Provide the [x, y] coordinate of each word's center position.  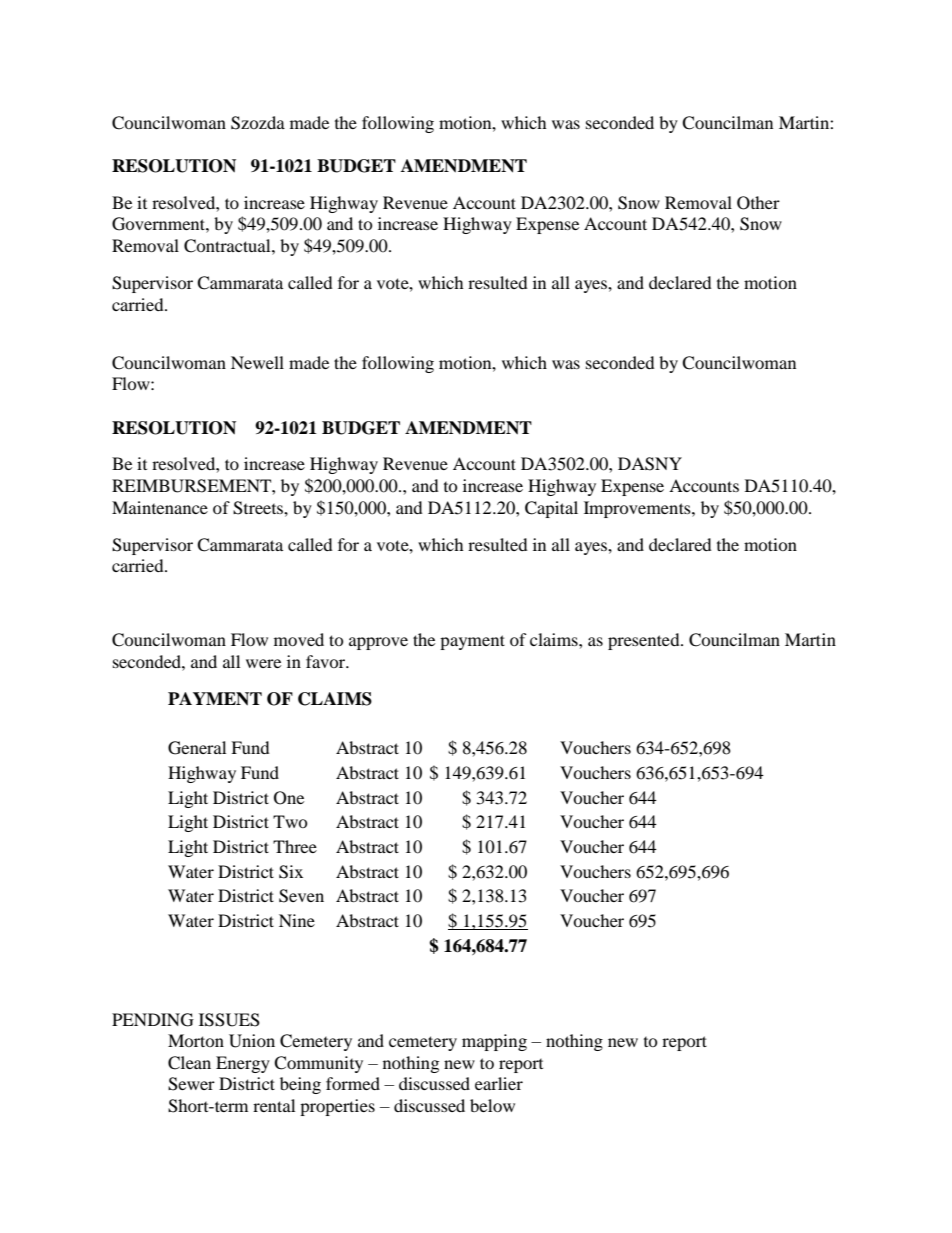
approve [378, 643]
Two [290, 821]
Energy [243, 1064]
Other [758, 203]
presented [645, 641]
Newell [257, 362]
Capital [551, 509]
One [289, 798]
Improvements [638, 509]
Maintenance [160, 507]
